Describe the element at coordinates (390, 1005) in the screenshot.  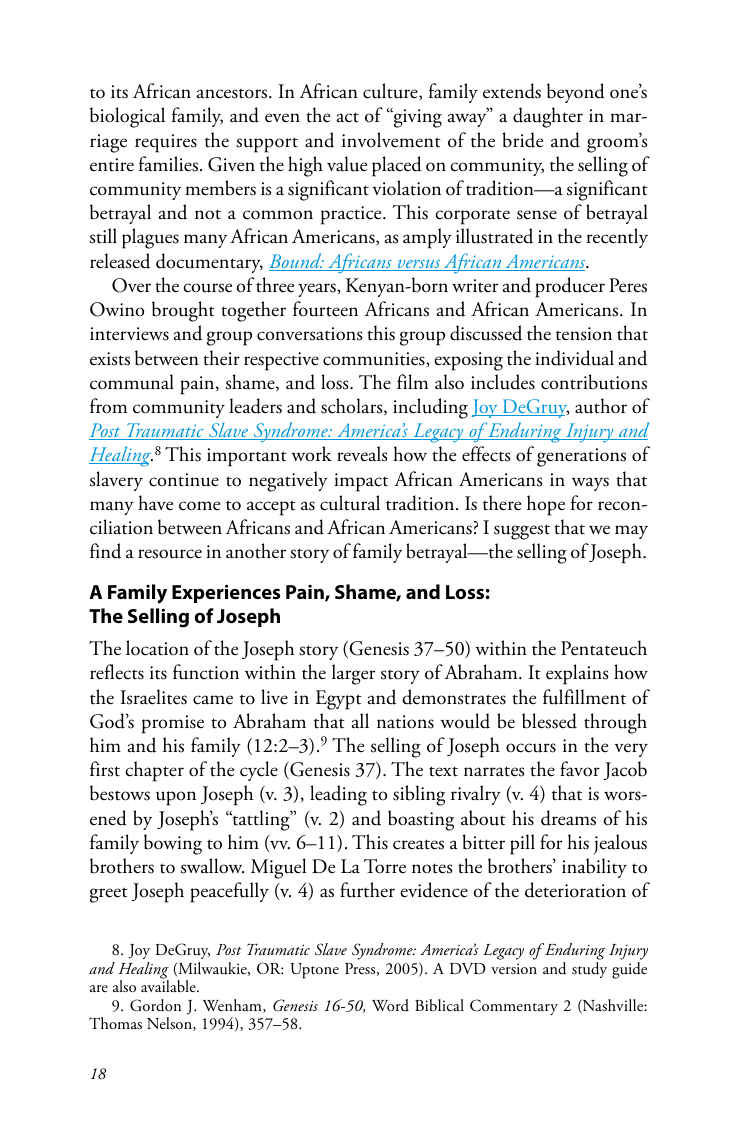
I see `Word` at that location.
